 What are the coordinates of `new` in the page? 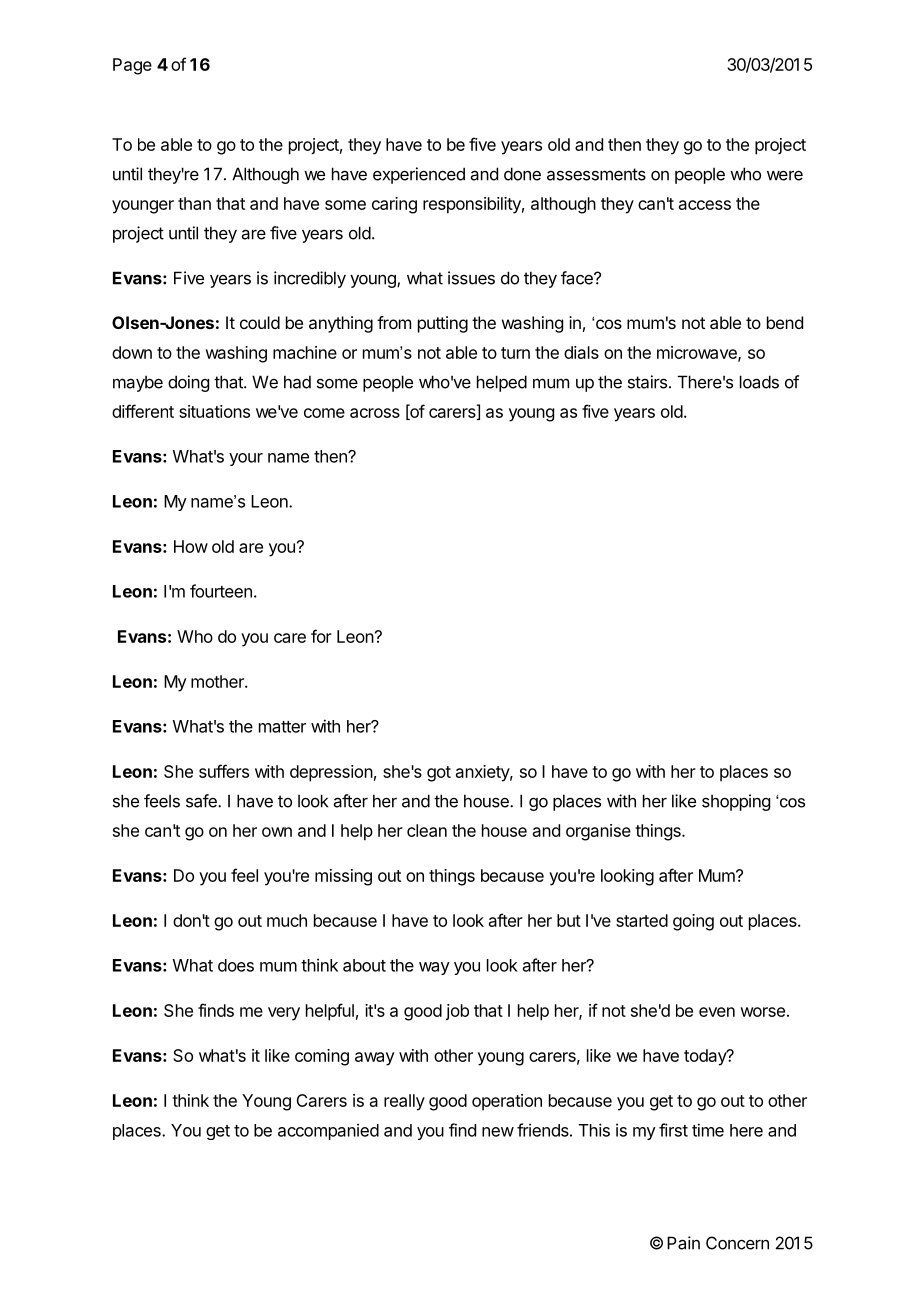 It's located at (498, 1132).
